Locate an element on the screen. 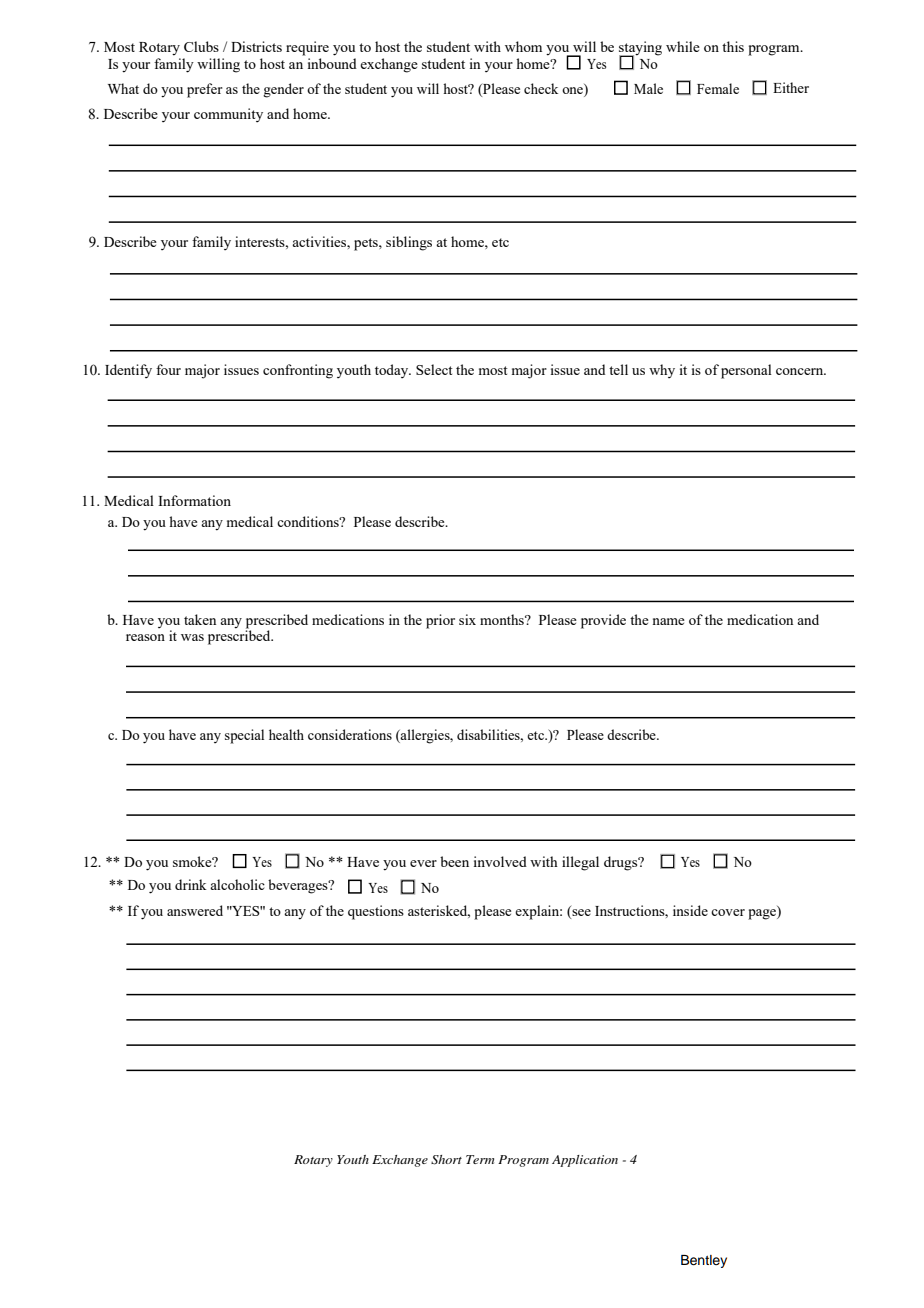 This screenshot has width=924, height=1308. Select is located at coordinates (434, 369).
